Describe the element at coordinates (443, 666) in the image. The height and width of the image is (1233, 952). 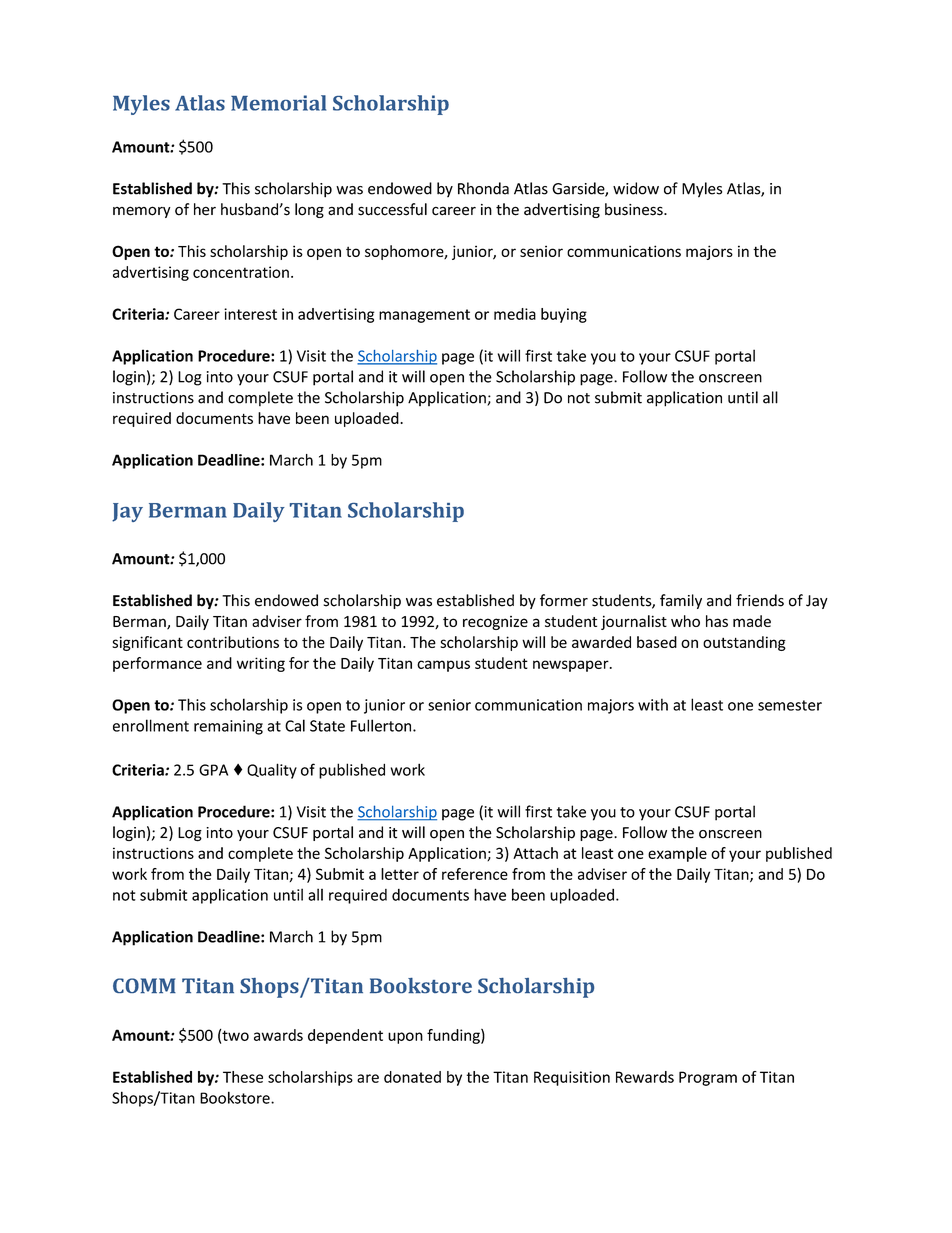
I see `campus` at that location.
